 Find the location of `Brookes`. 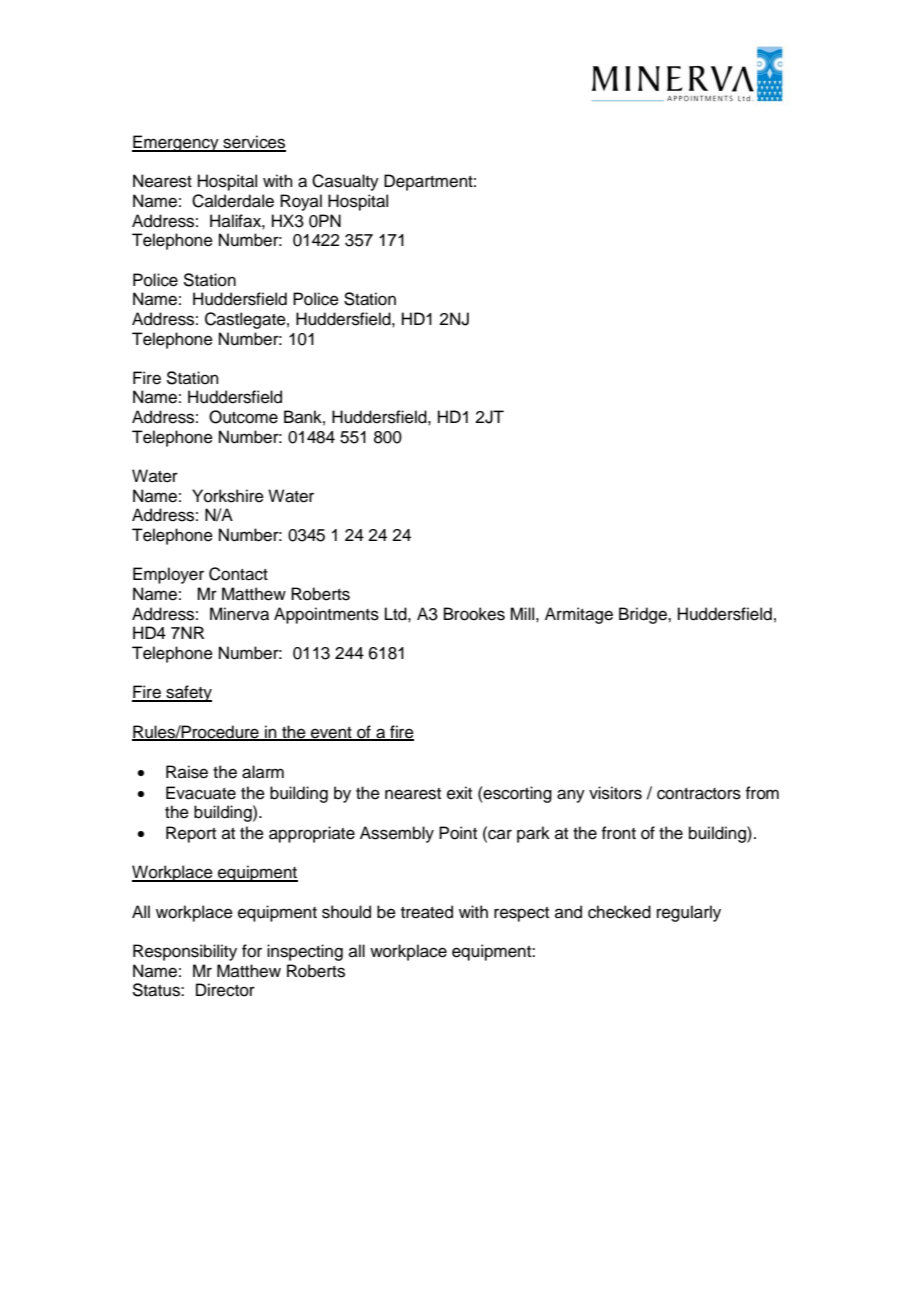

Brookes is located at coordinates (474, 614).
